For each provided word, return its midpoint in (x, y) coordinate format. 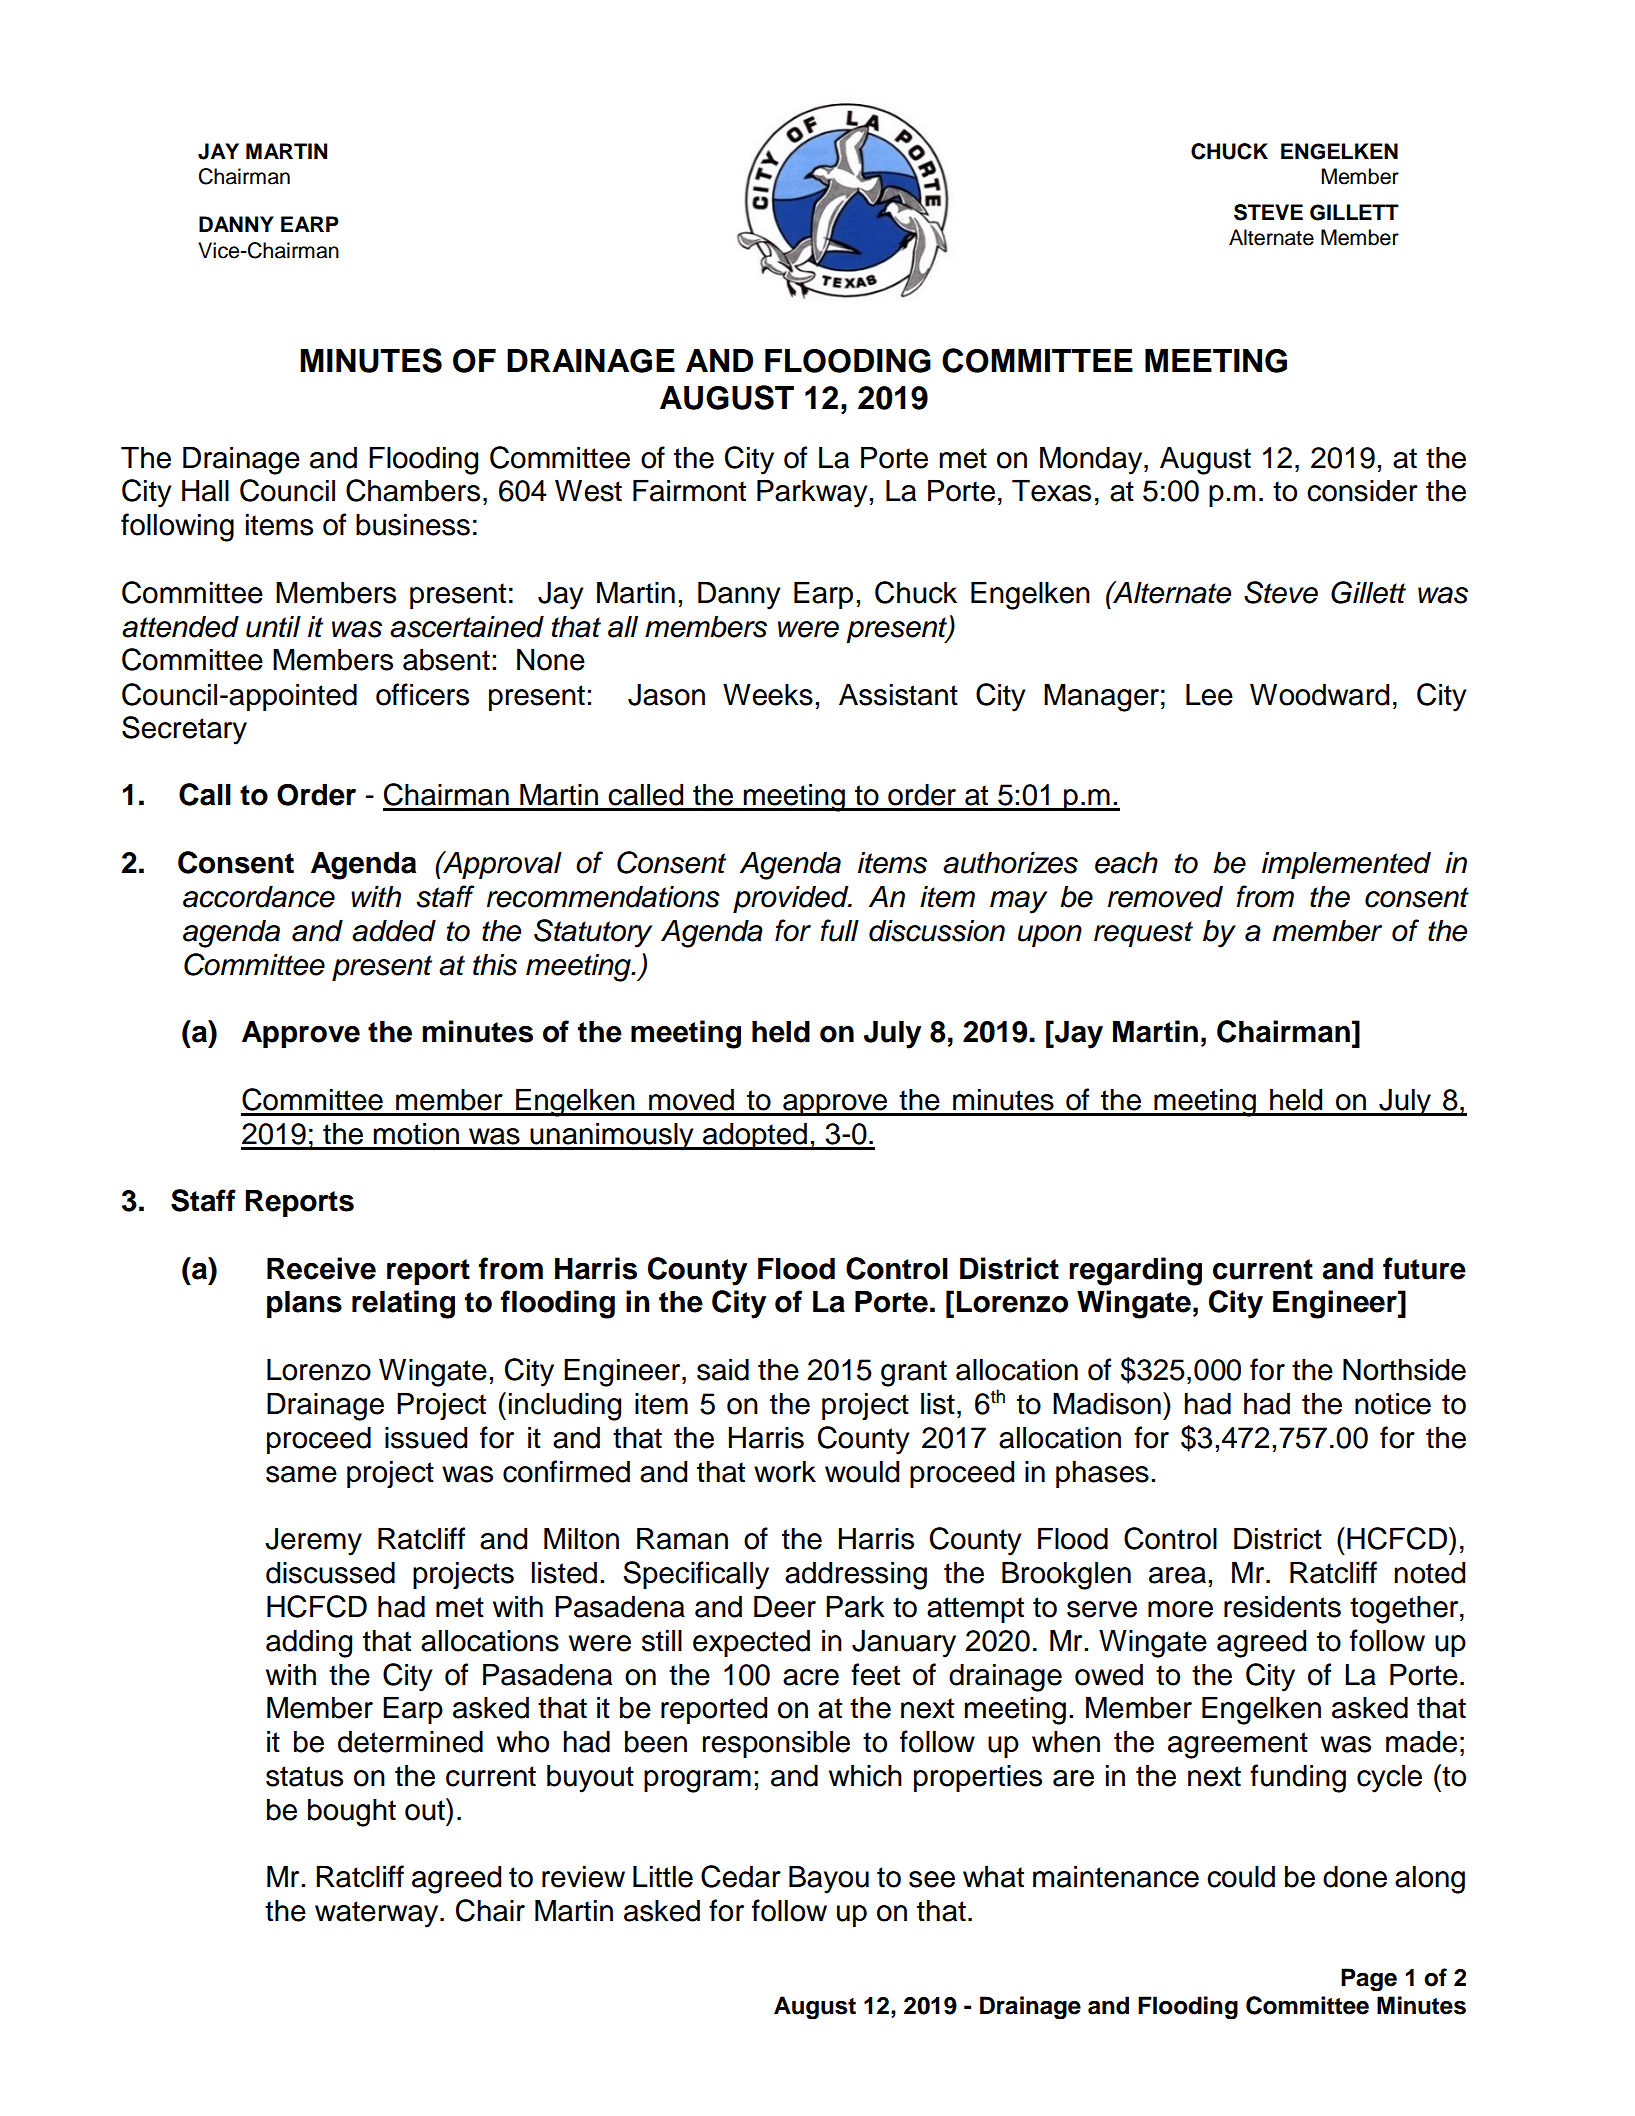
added (394, 930)
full (840, 930)
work (785, 1471)
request (1143, 934)
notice (1393, 1403)
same (301, 1474)
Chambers (413, 490)
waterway (378, 1914)
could (1241, 1876)
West (588, 490)
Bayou (829, 1879)
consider (1362, 490)
